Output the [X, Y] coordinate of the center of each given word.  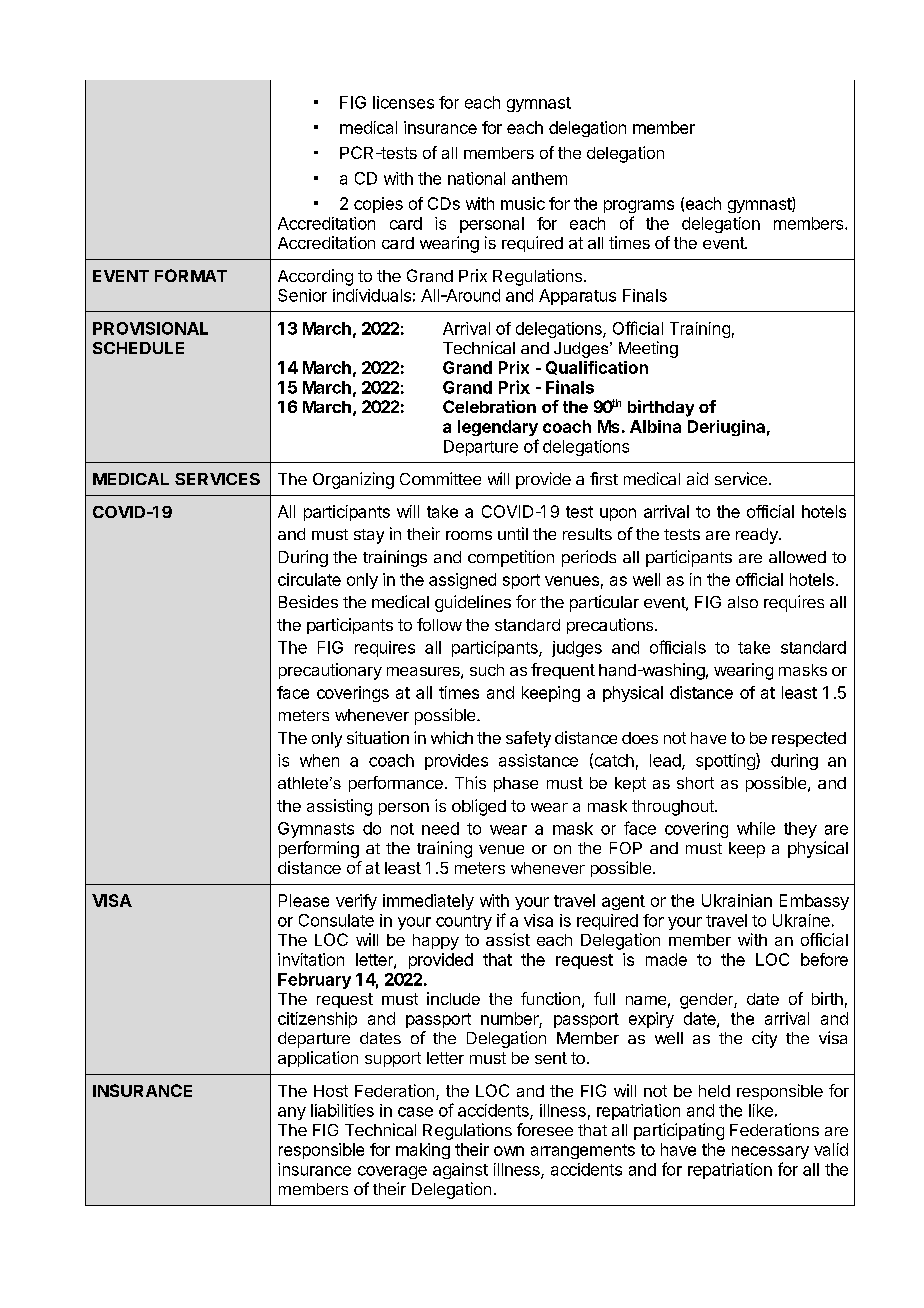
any [292, 1113]
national [476, 178]
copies [378, 205]
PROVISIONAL [150, 328]
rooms [469, 535]
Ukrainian [737, 900]
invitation [311, 959]
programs [639, 206]
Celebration [489, 406]
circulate [309, 579]
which [452, 737]
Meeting [648, 349]
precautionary [330, 671]
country [464, 922]
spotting [726, 761]
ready [758, 536]
